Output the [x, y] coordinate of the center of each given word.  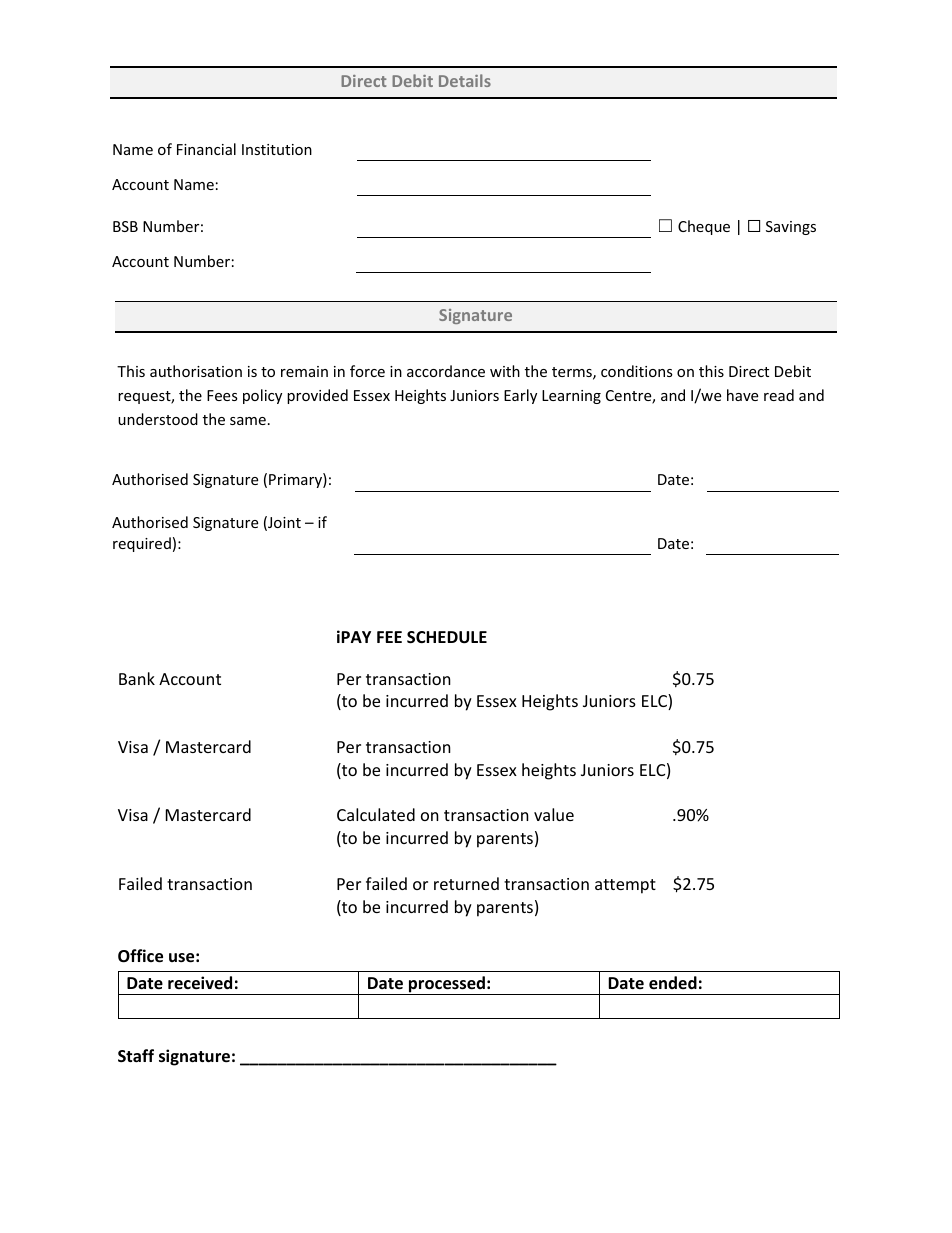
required [142, 544]
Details [465, 80]
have [742, 395]
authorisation [196, 371]
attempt [625, 886]
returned [466, 883]
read [779, 395]
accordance [446, 371]
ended [673, 983]
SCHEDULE [447, 637]
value [554, 814]
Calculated [376, 814]
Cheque [704, 227]
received [200, 983]
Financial [206, 149]
